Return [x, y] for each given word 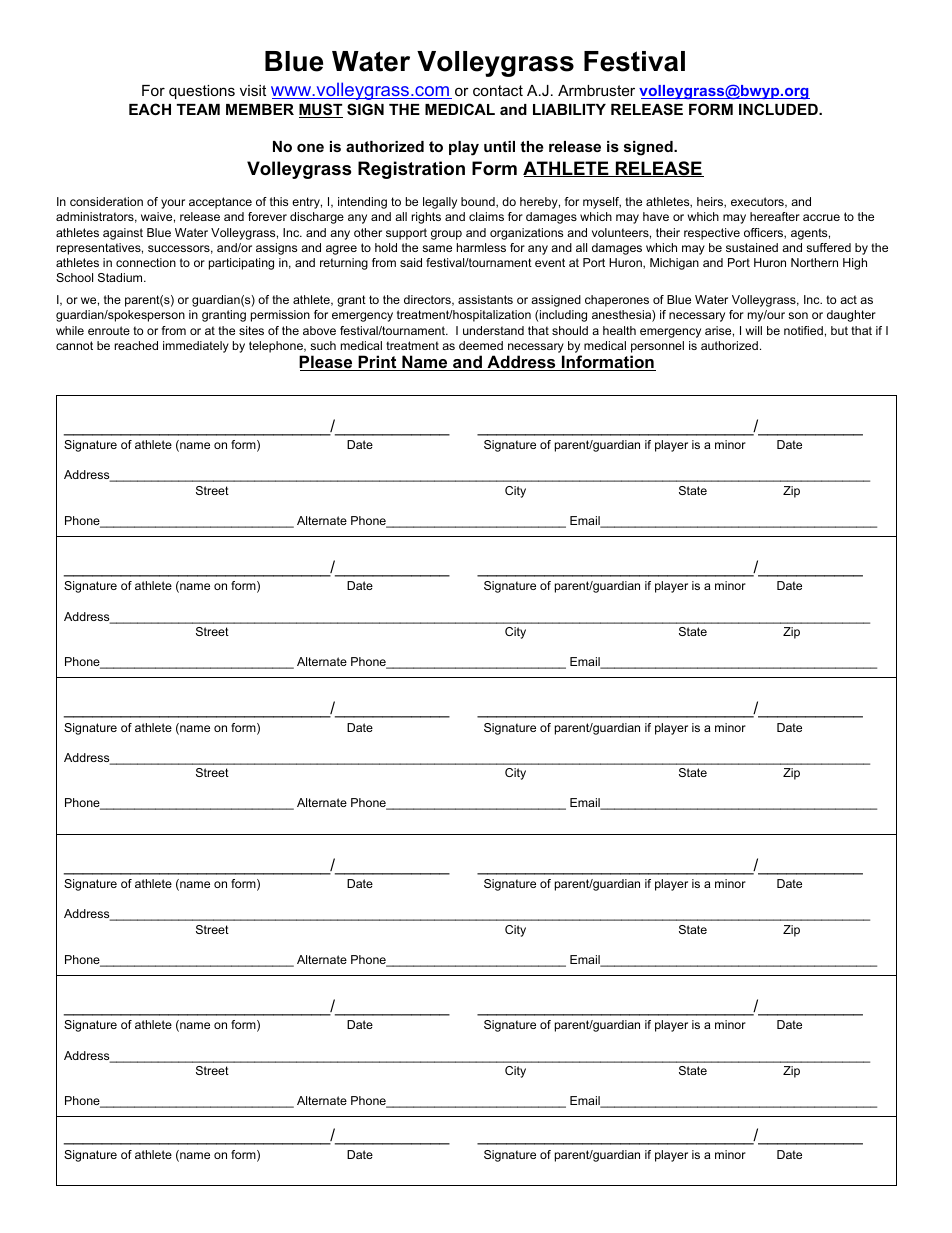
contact [498, 90]
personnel [657, 347]
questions [202, 92]
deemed [481, 345]
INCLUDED [779, 109]
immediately [196, 347]
